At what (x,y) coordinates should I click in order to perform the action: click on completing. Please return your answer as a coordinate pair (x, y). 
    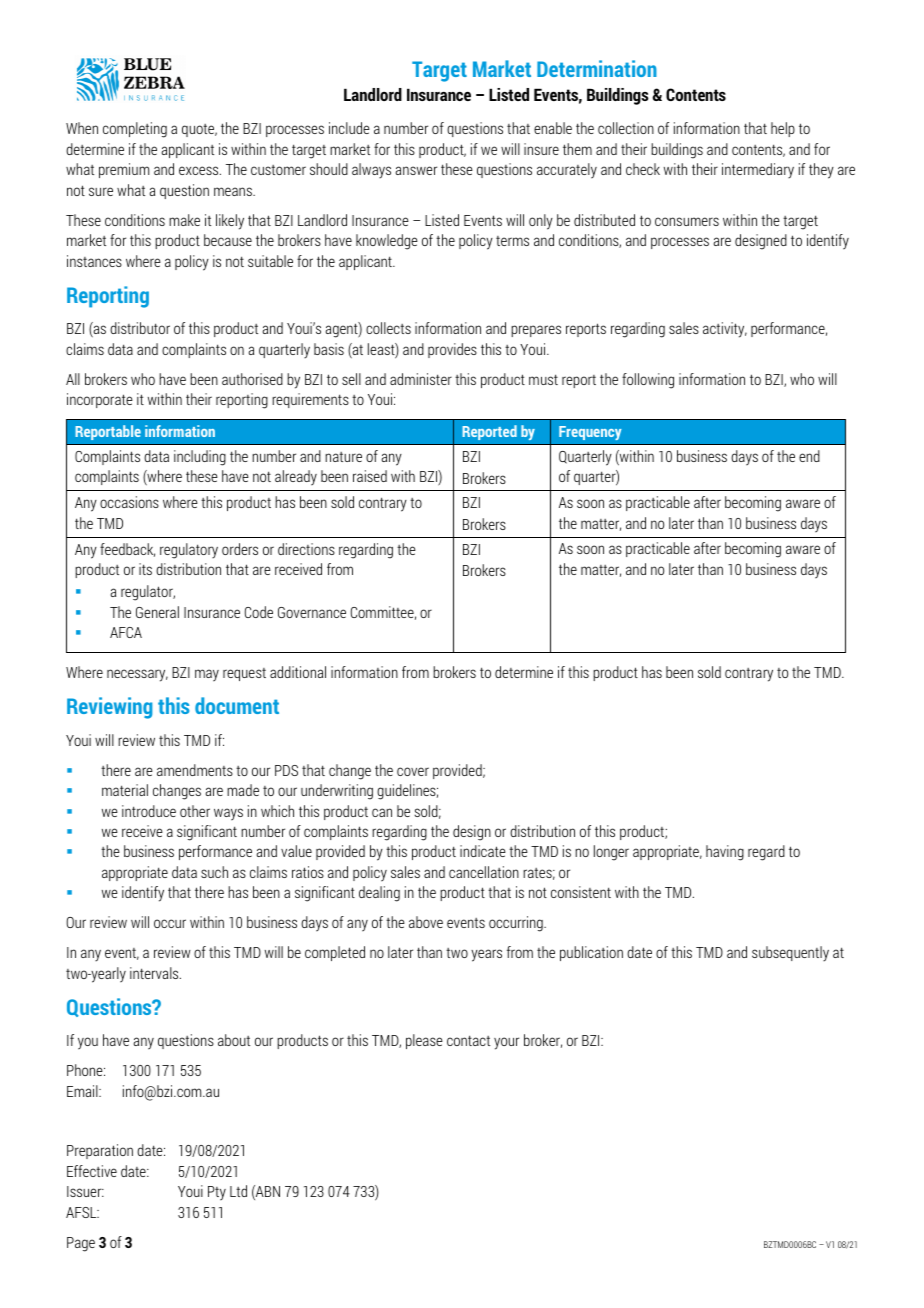
    Looking at the image, I should click on (135, 130).
